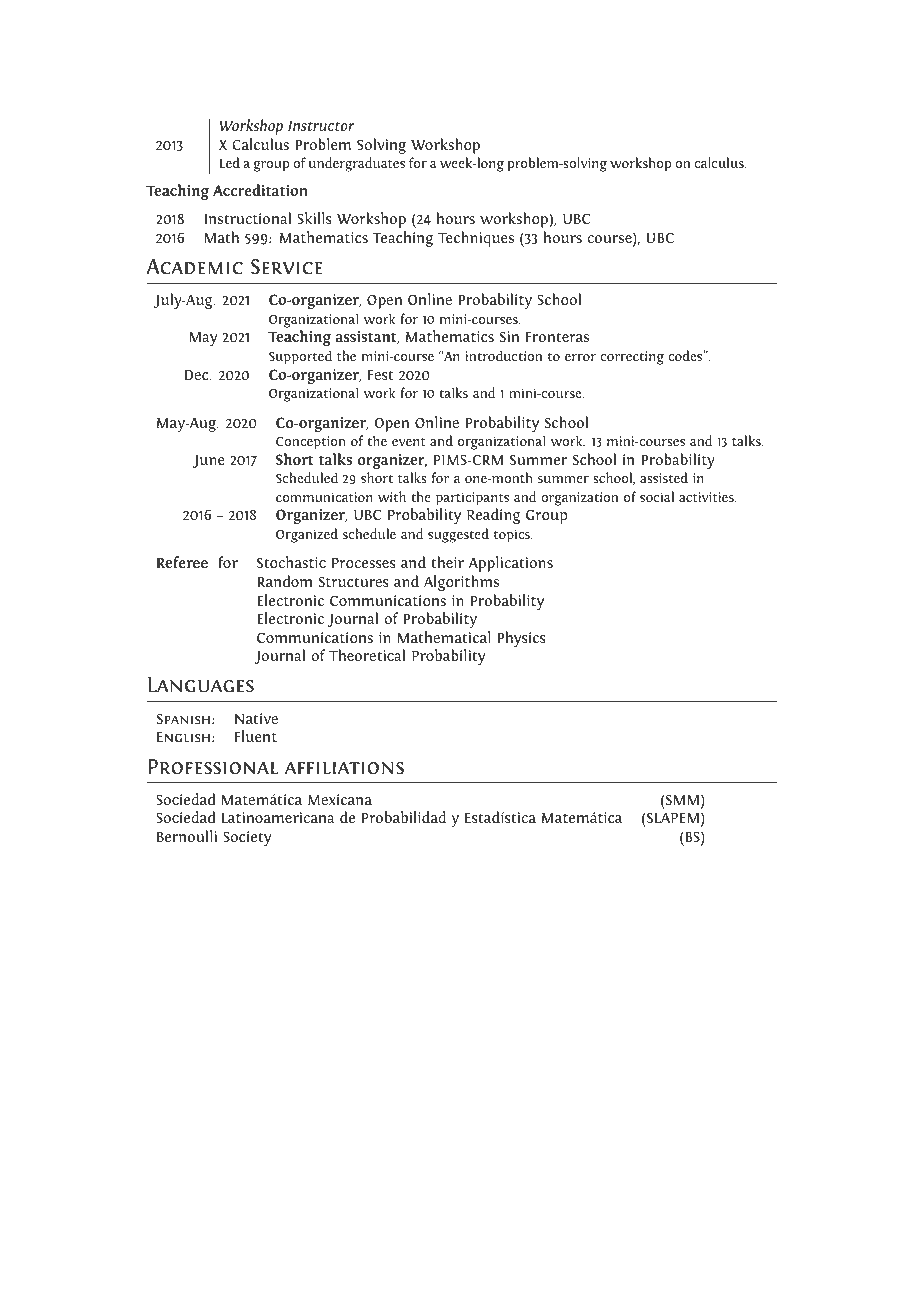 The height and width of the page is (1308, 924). Describe the element at coordinates (476, 239) in the page. I see `Techniques` at that location.
